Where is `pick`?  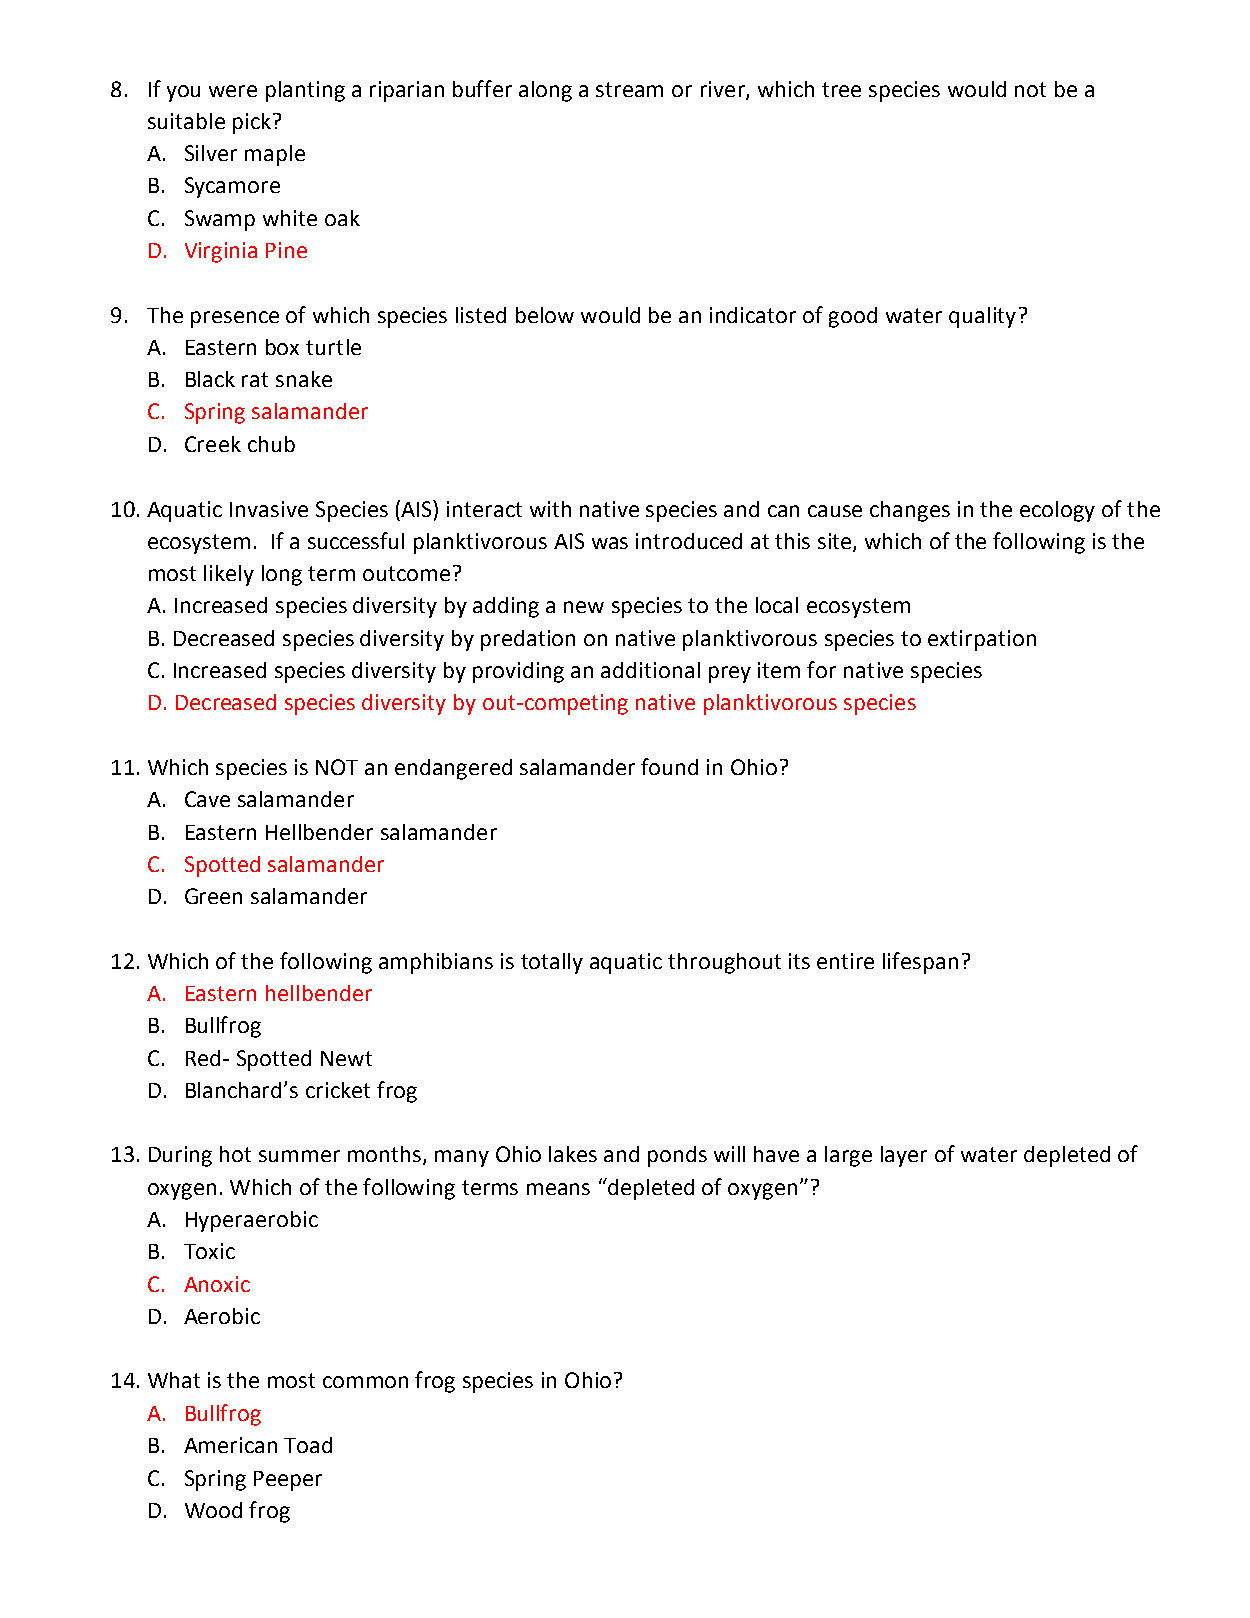
pick is located at coordinates (252, 123).
